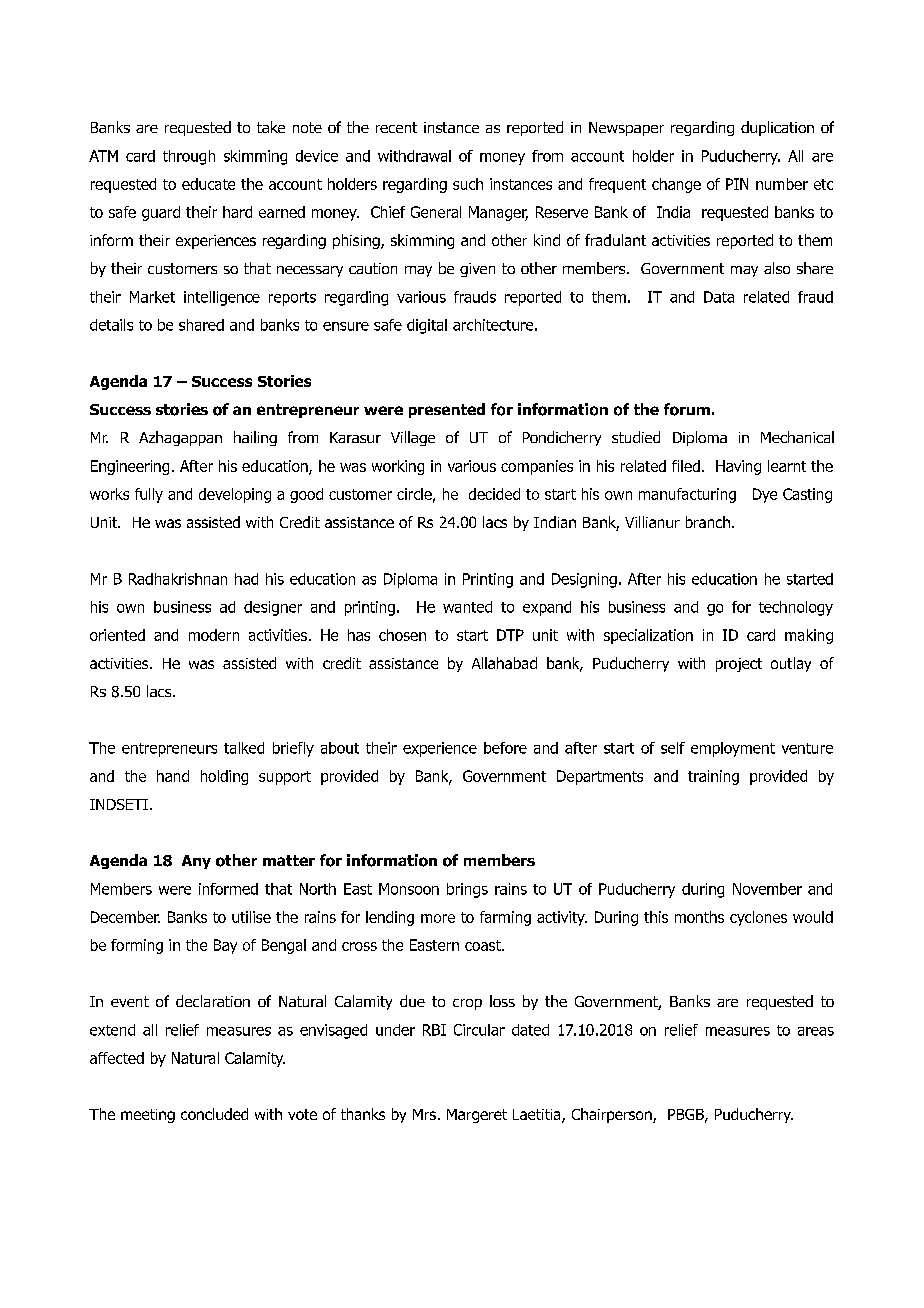 The width and height of the image is (924, 1308). I want to click on such, so click(468, 184).
